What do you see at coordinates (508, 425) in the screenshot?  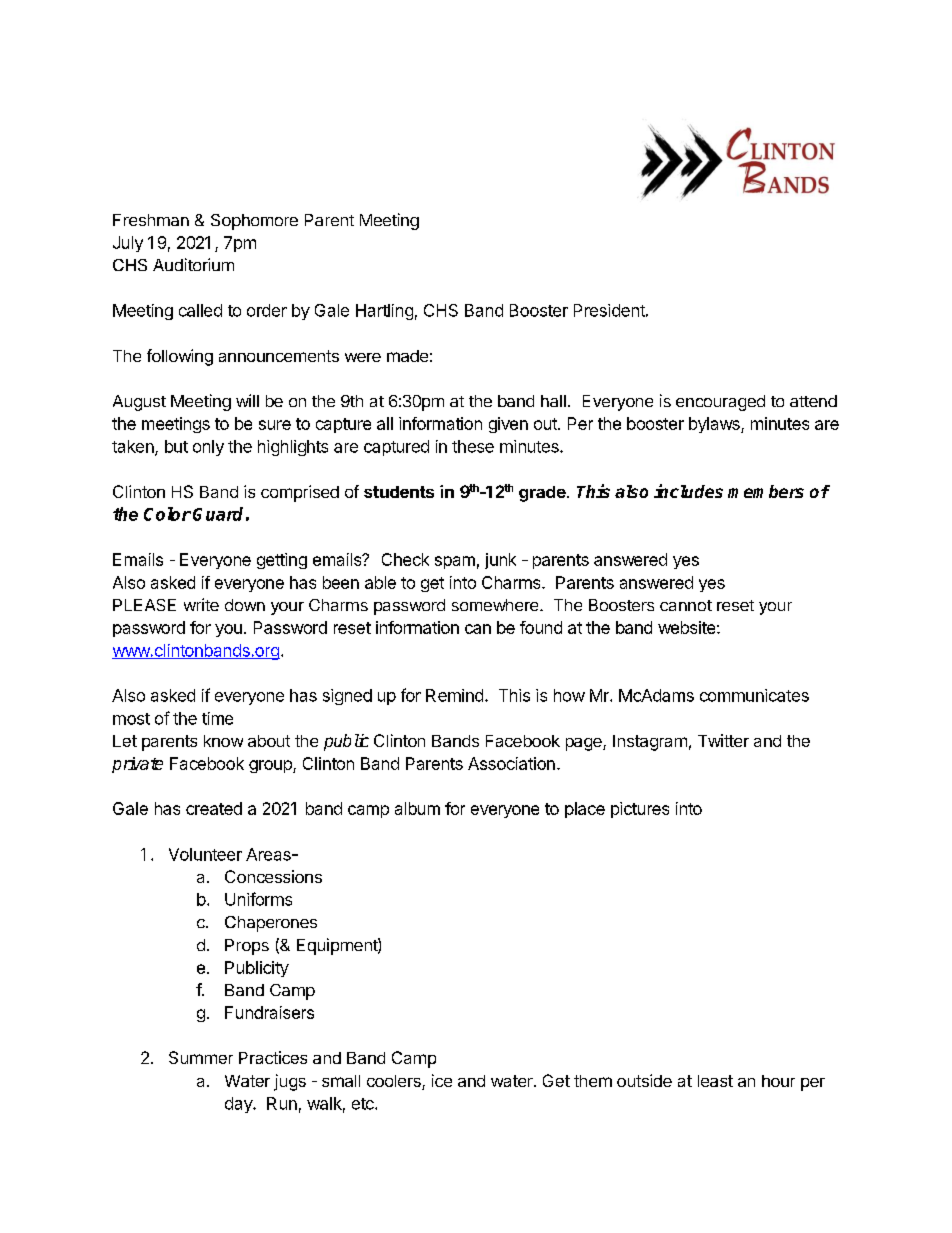 I see `given` at bounding box center [508, 425].
